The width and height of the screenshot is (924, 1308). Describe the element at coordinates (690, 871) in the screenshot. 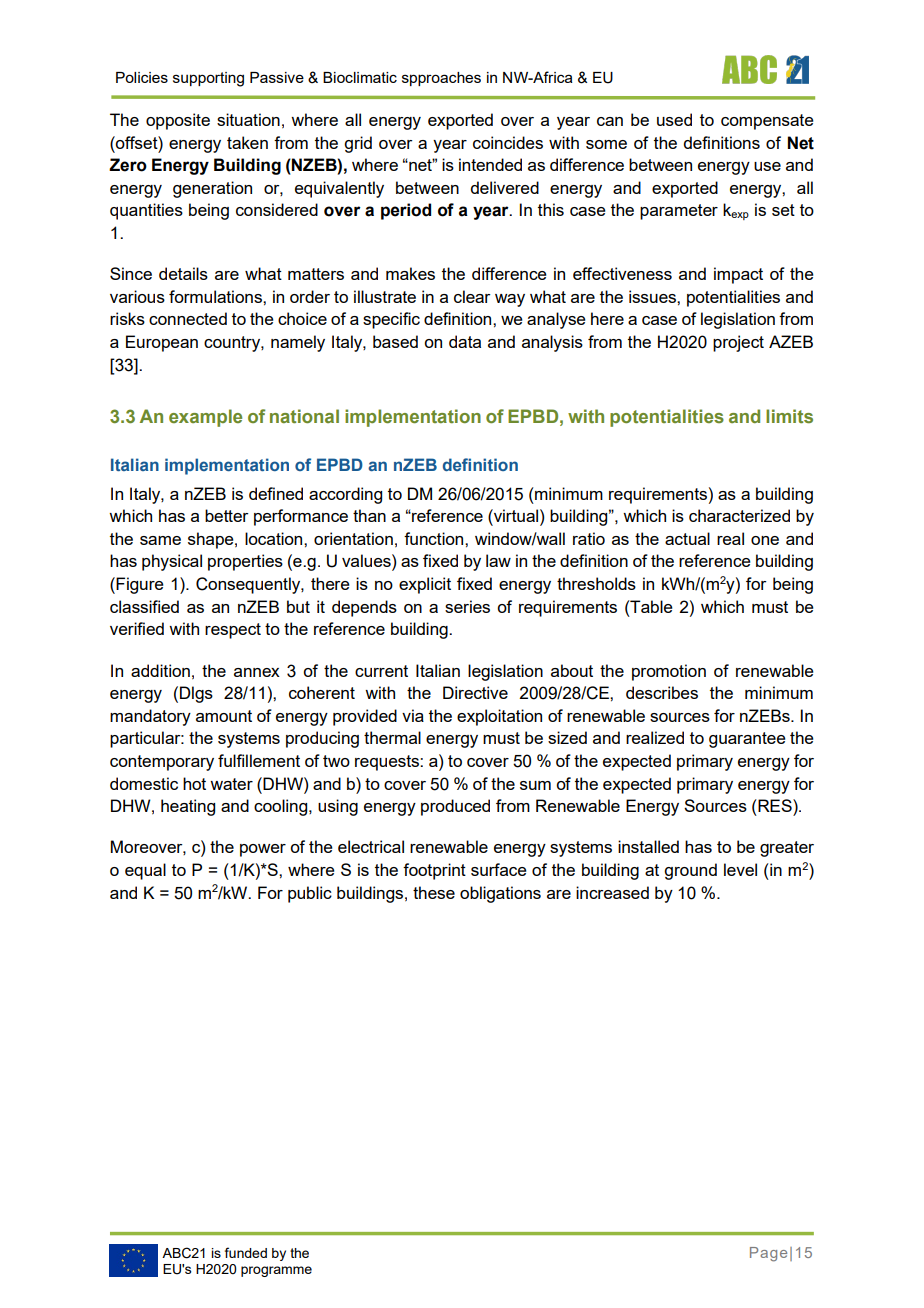

I see `ground` at that location.
